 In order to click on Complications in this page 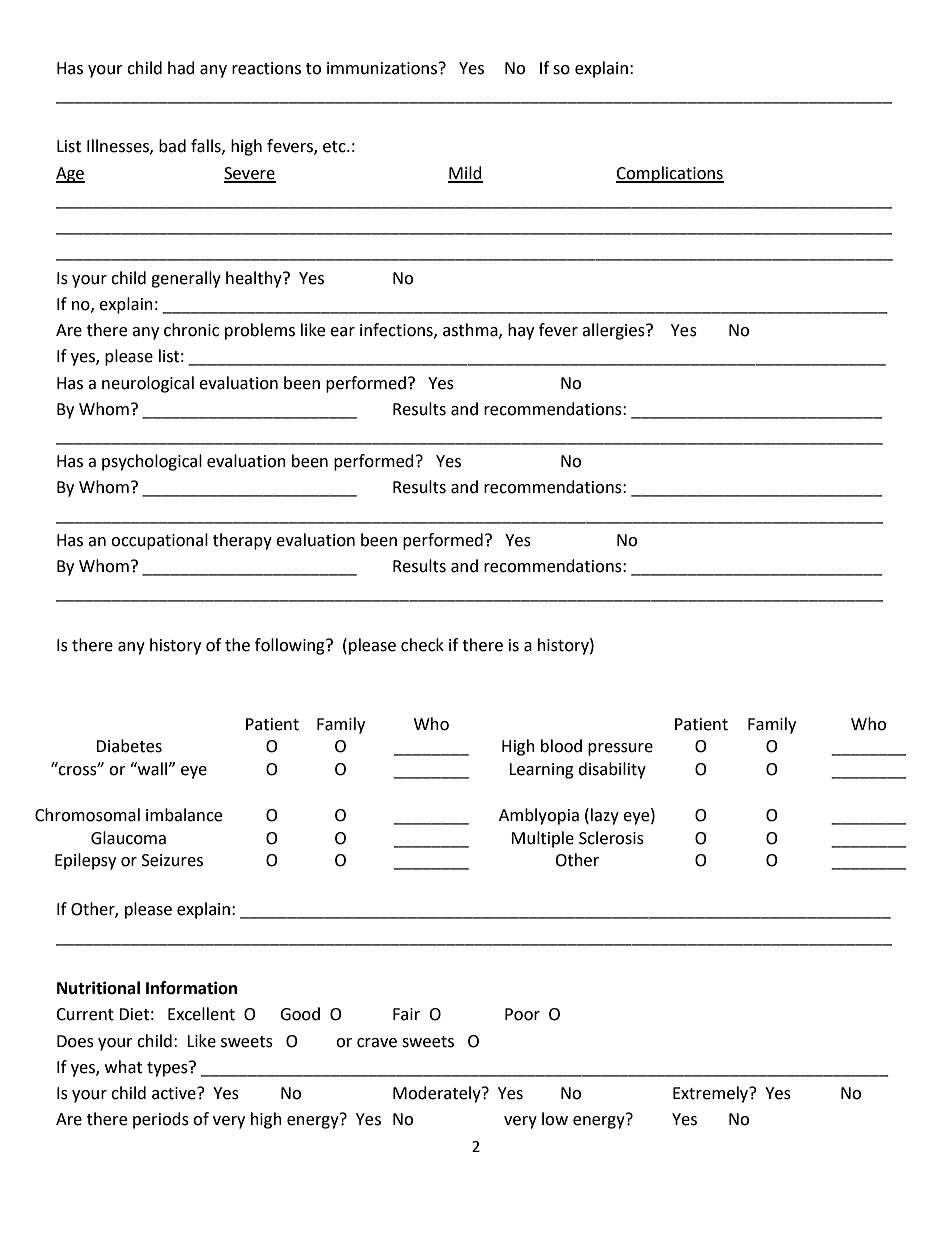, I will do `click(670, 174)`.
